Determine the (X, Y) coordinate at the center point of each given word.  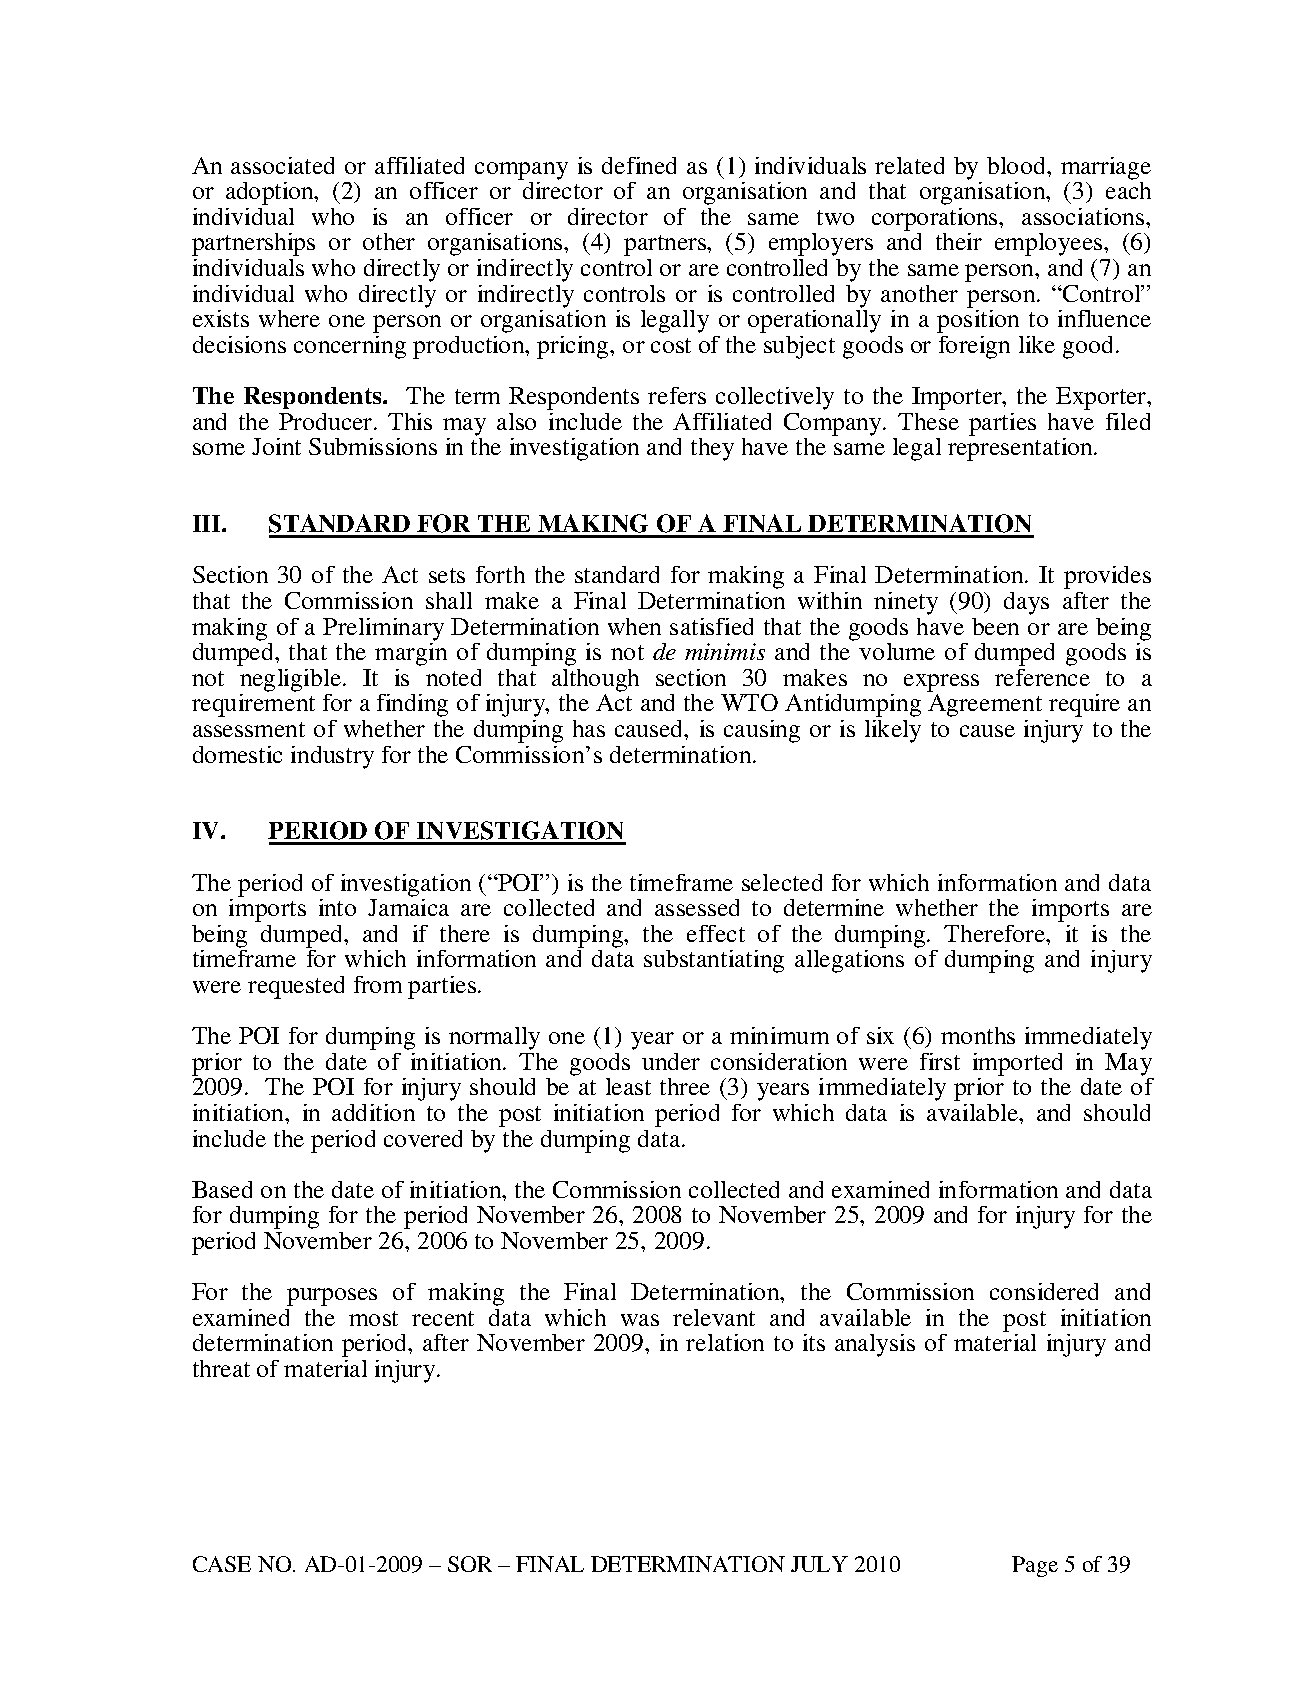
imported (1017, 1064)
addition (373, 1112)
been (995, 626)
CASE (222, 1564)
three (685, 1086)
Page (1035, 1566)
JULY (819, 1564)
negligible (292, 680)
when (634, 626)
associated (282, 165)
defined (639, 165)
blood (1018, 165)
